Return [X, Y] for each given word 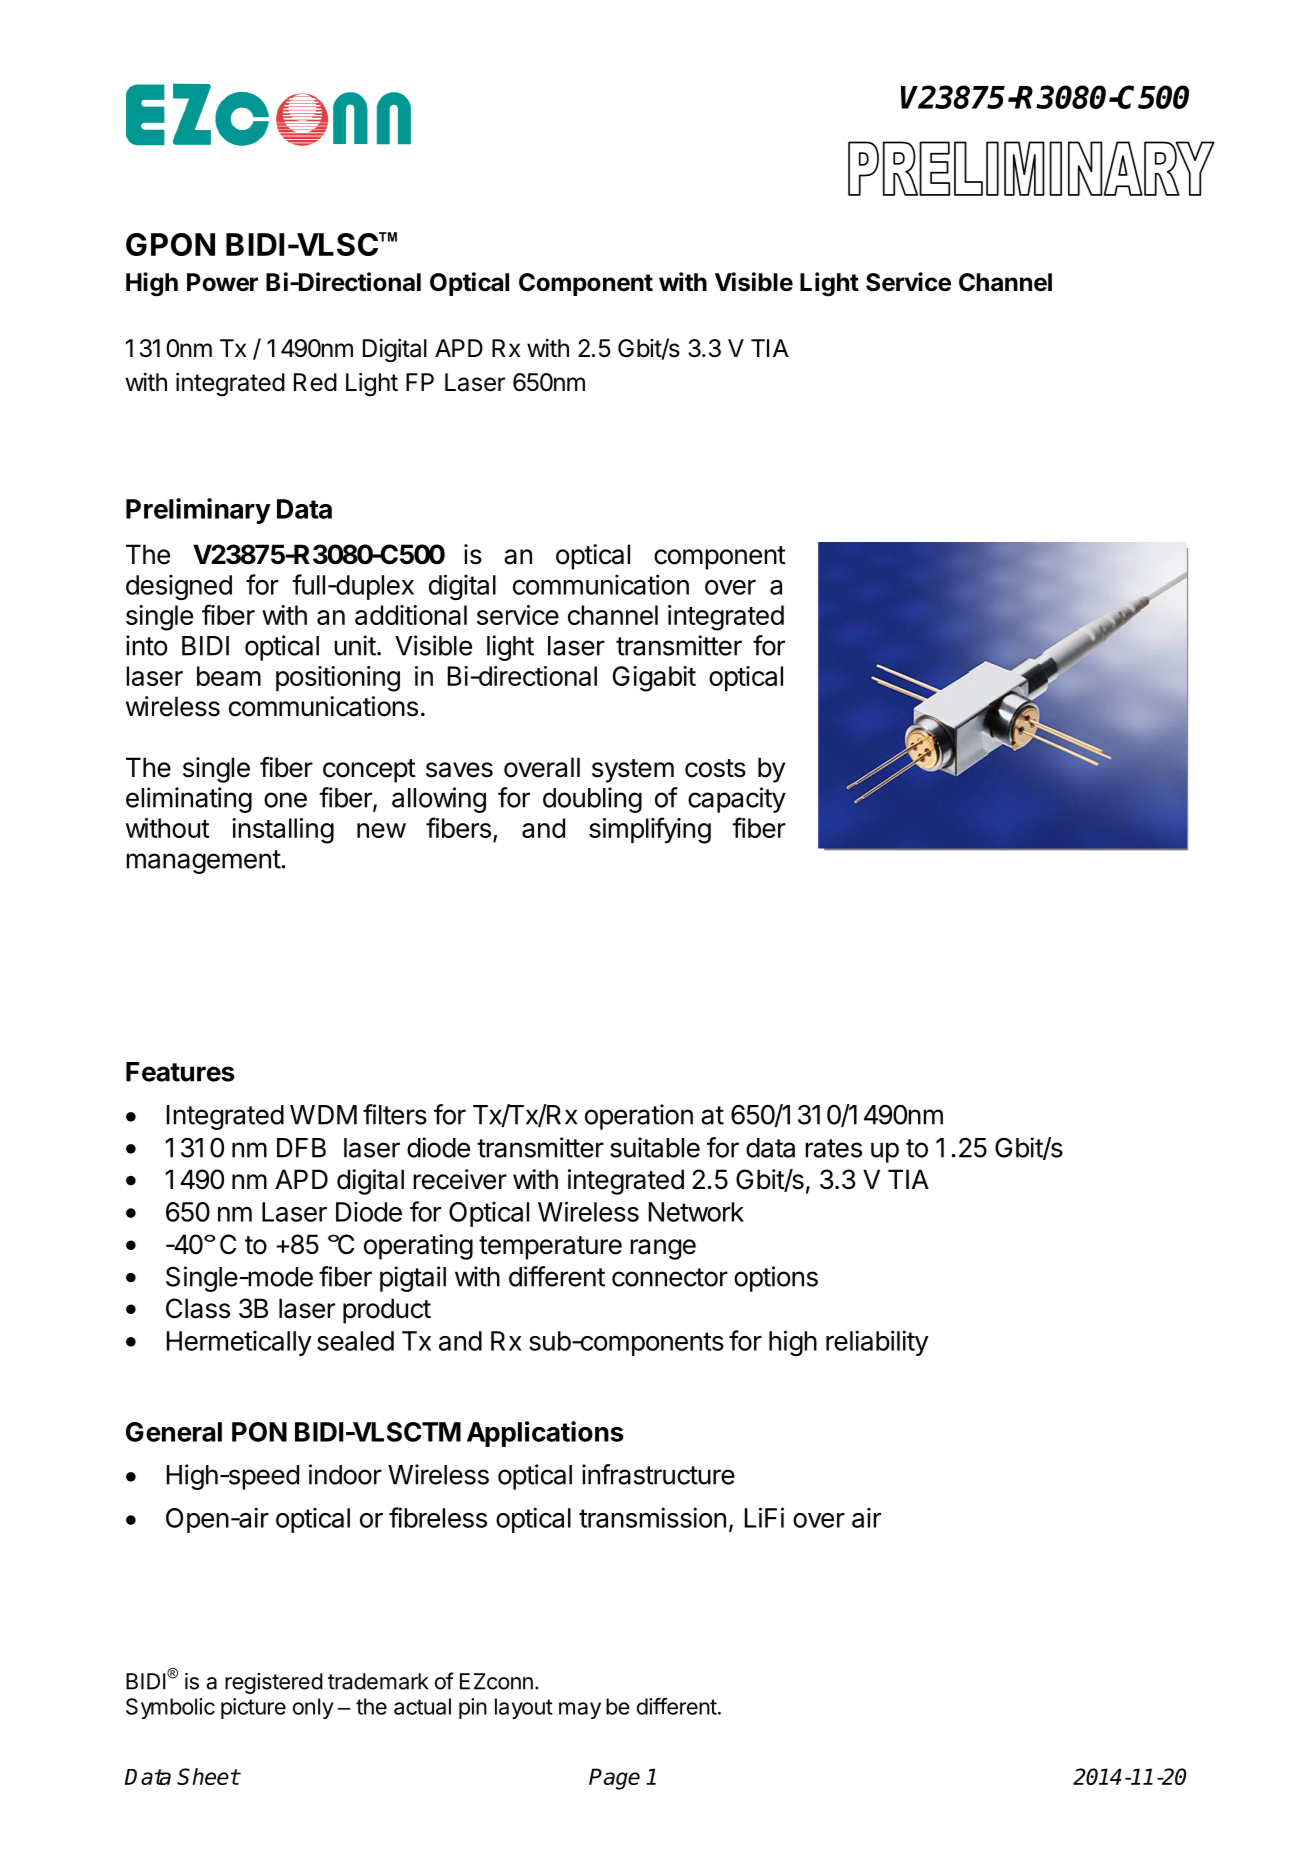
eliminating [189, 800]
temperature [550, 1248]
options [776, 1279]
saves [459, 770]
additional [411, 615]
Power [222, 282]
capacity [737, 800]
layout [524, 1708]
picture [253, 1708]
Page [614, 1779]
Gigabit [654, 679]
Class [198, 1308]
